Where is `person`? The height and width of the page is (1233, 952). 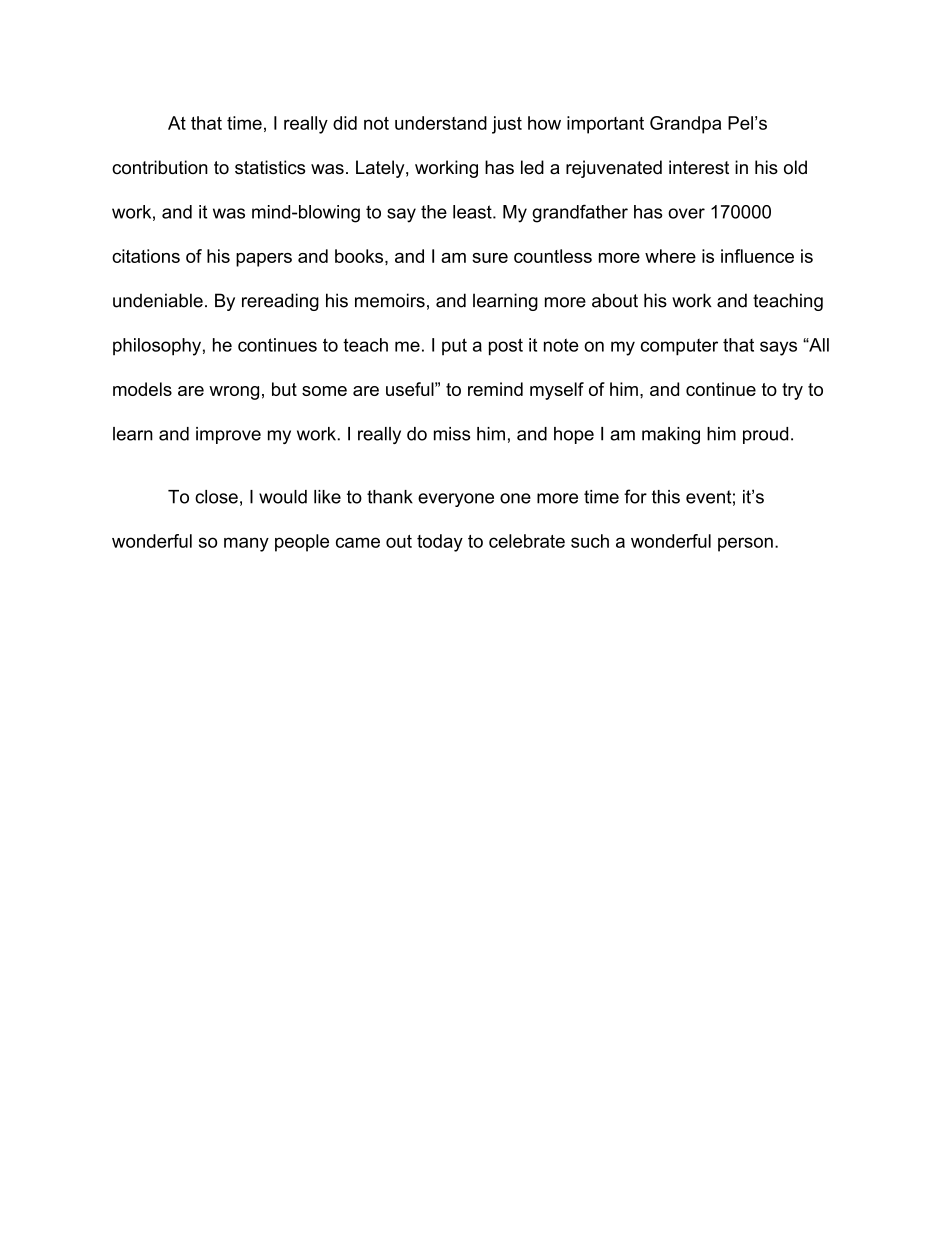 person is located at coordinates (745, 544).
